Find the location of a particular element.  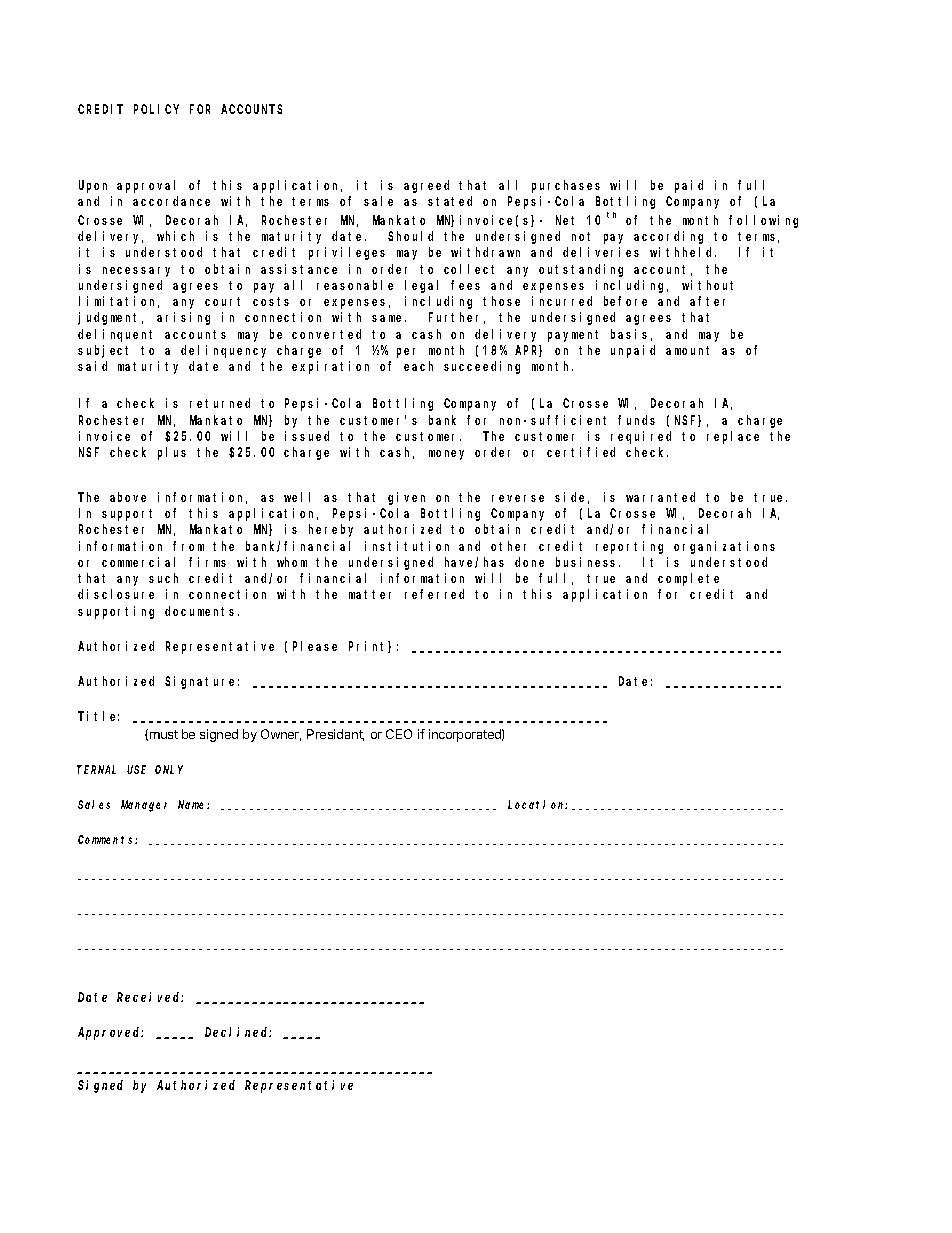

Further is located at coordinates (457, 318).
